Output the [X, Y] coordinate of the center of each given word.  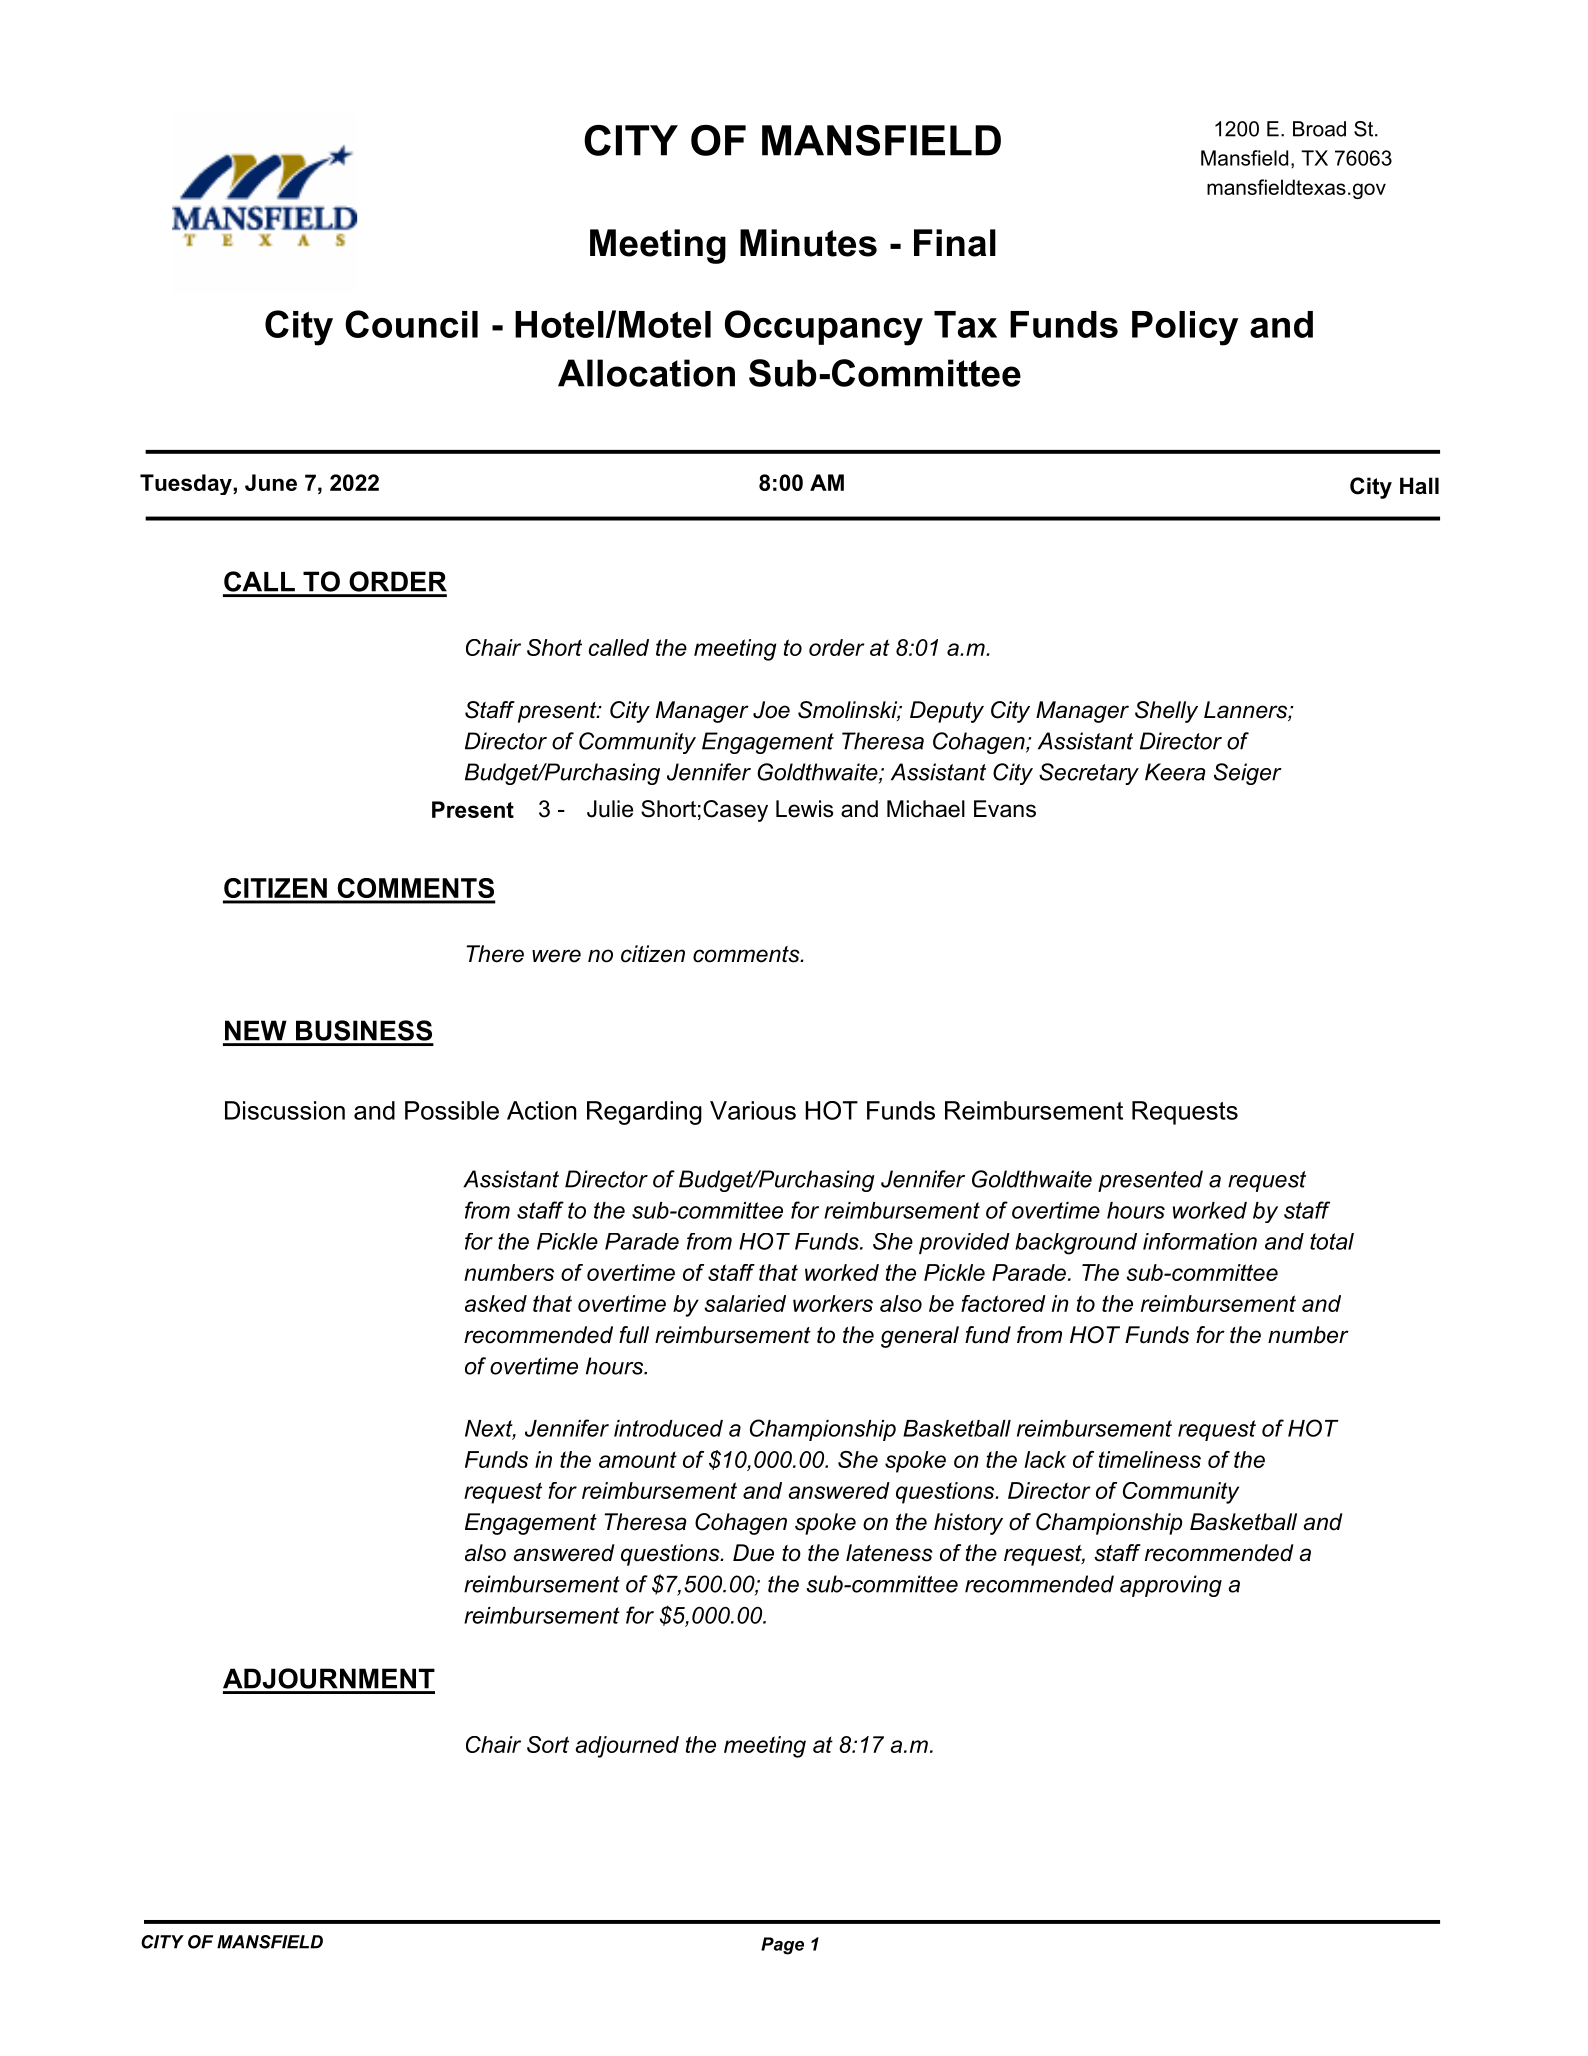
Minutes [808, 243]
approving [1171, 1586]
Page [782, 1946]
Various [753, 1110]
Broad [1319, 129]
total [1332, 1241]
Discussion [285, 1110]
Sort [548, 1744]
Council [411, 324]
